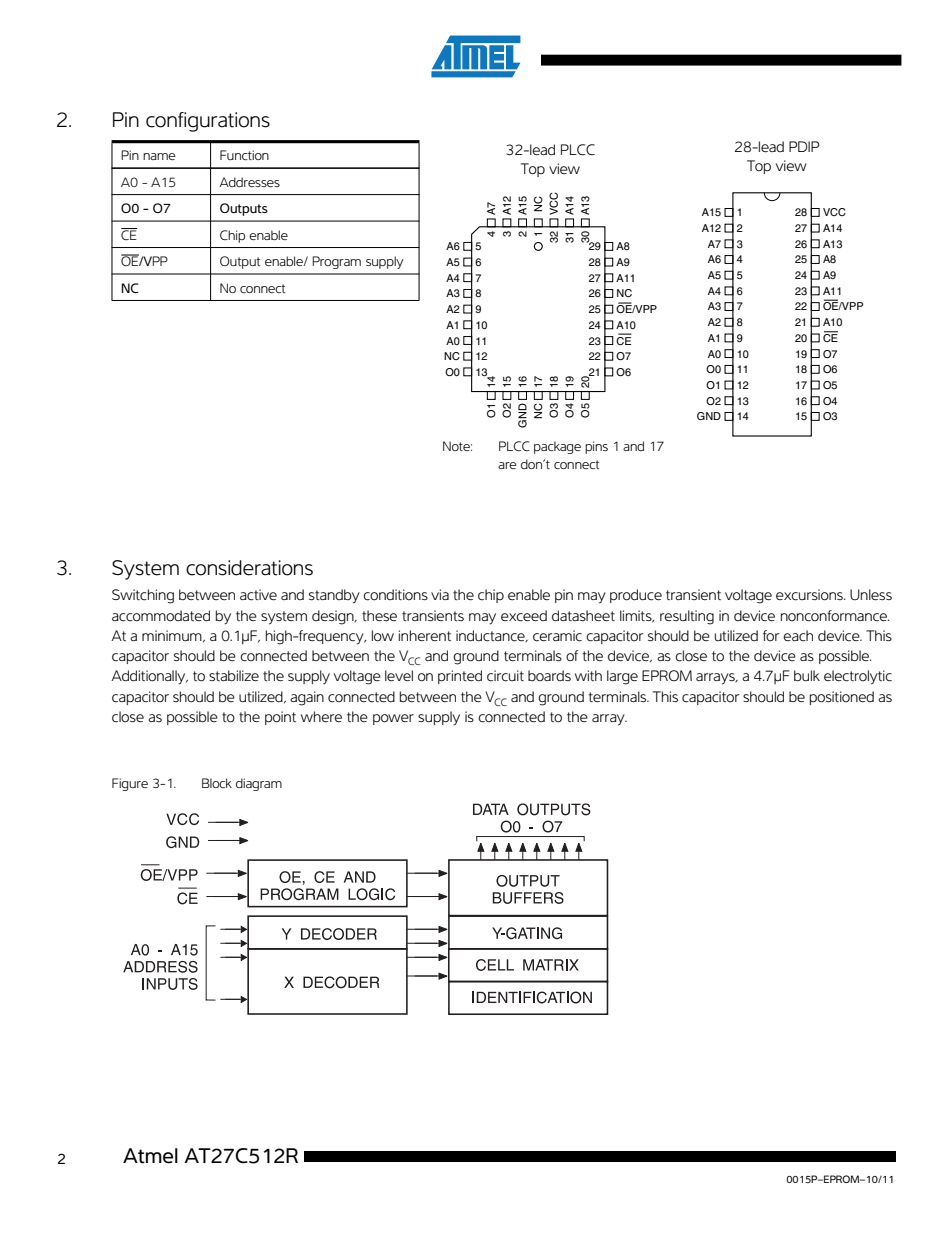 Image resolution: width=952 pixels, height=1233 pixels. What do you see at coordinates (507, 465) in the page?
I see `are` at bounding box center [507, 465].
